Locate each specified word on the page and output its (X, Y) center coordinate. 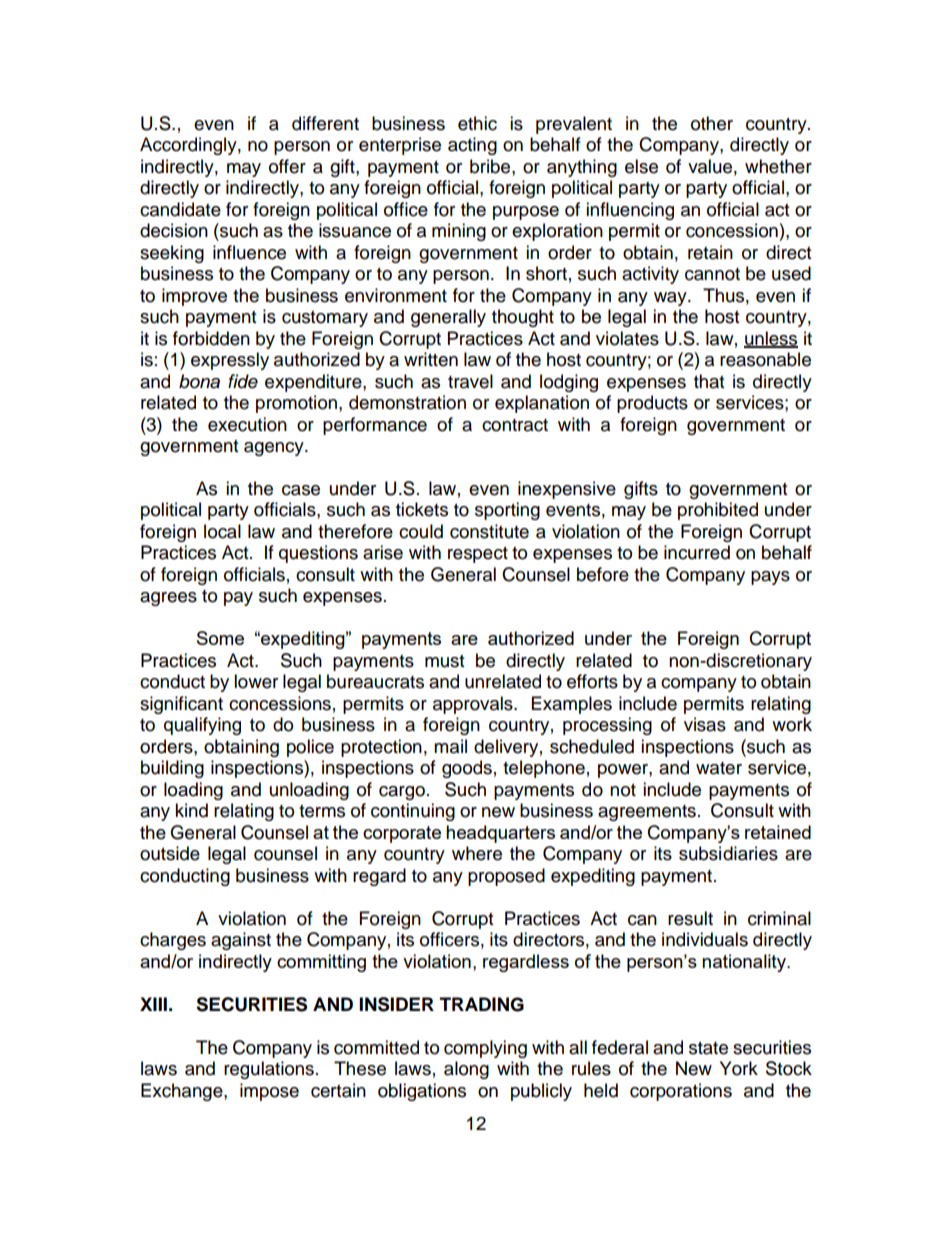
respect (478, 555)
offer (287, 166)
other (712, 123)
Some (220, 638)
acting (472, 146)
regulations (269, 1070)
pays (770, 578)
